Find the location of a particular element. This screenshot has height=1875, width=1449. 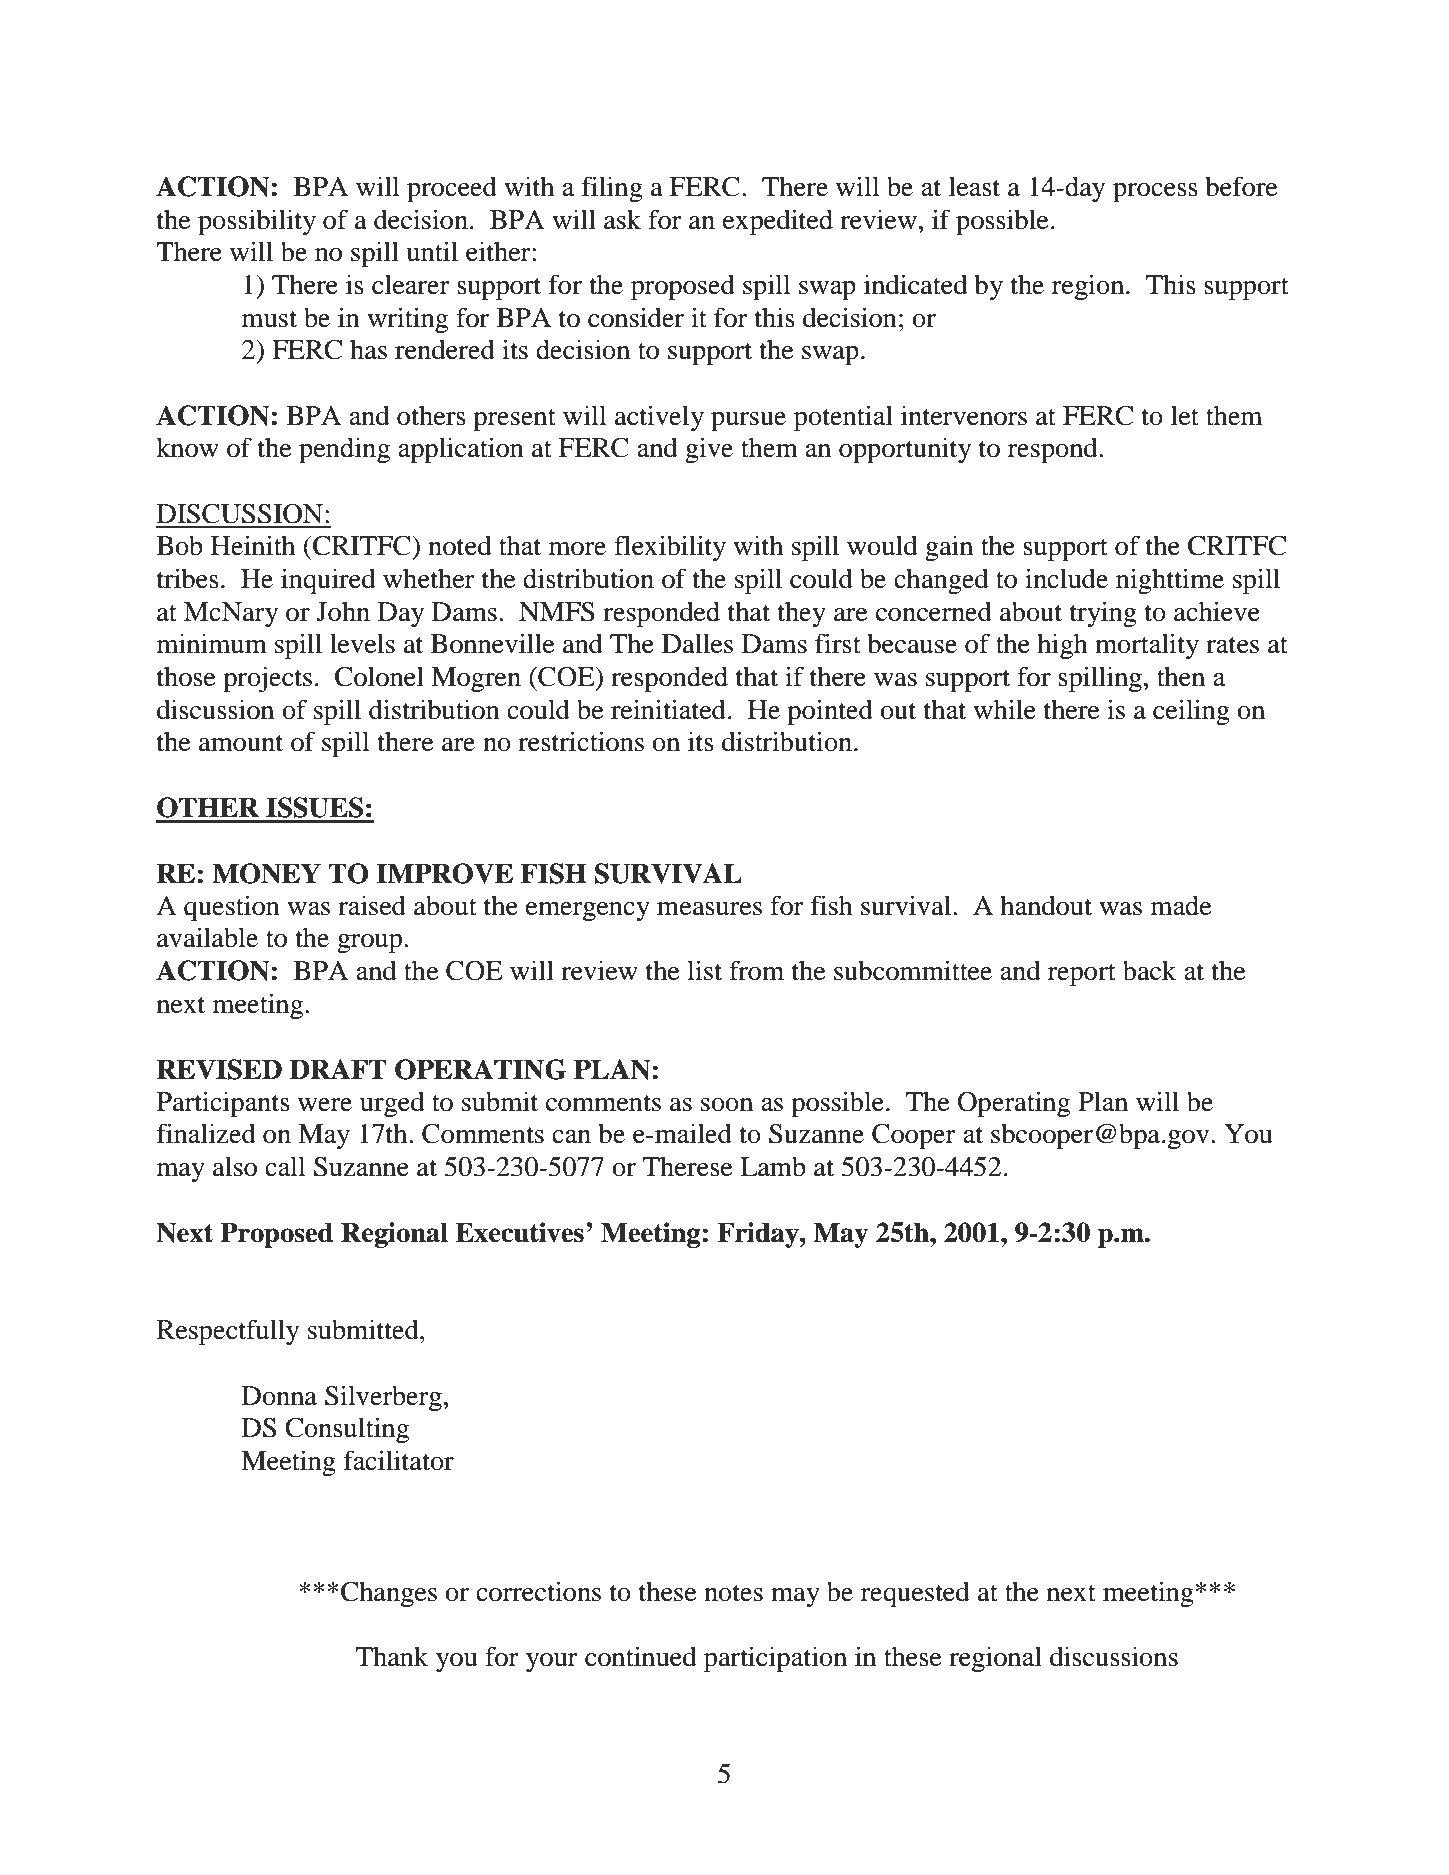

expedited is located at coordinates (778, 222).
